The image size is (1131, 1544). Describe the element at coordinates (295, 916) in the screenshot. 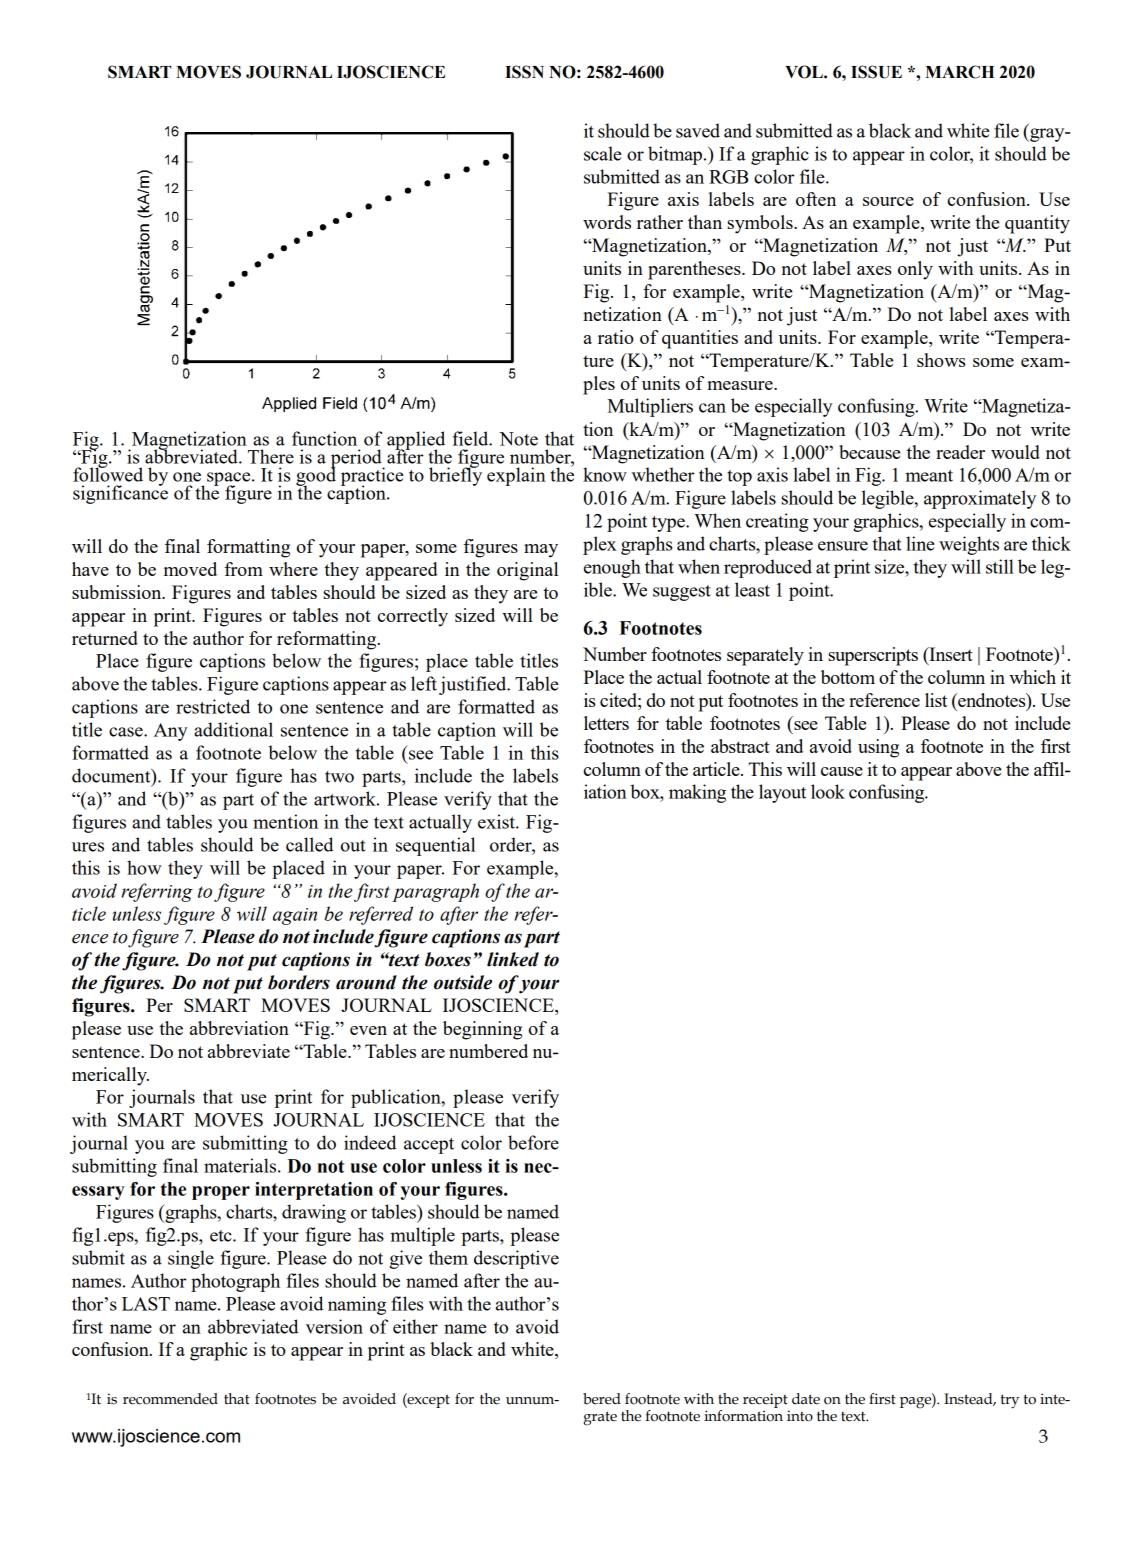

I see `again` at that location.
